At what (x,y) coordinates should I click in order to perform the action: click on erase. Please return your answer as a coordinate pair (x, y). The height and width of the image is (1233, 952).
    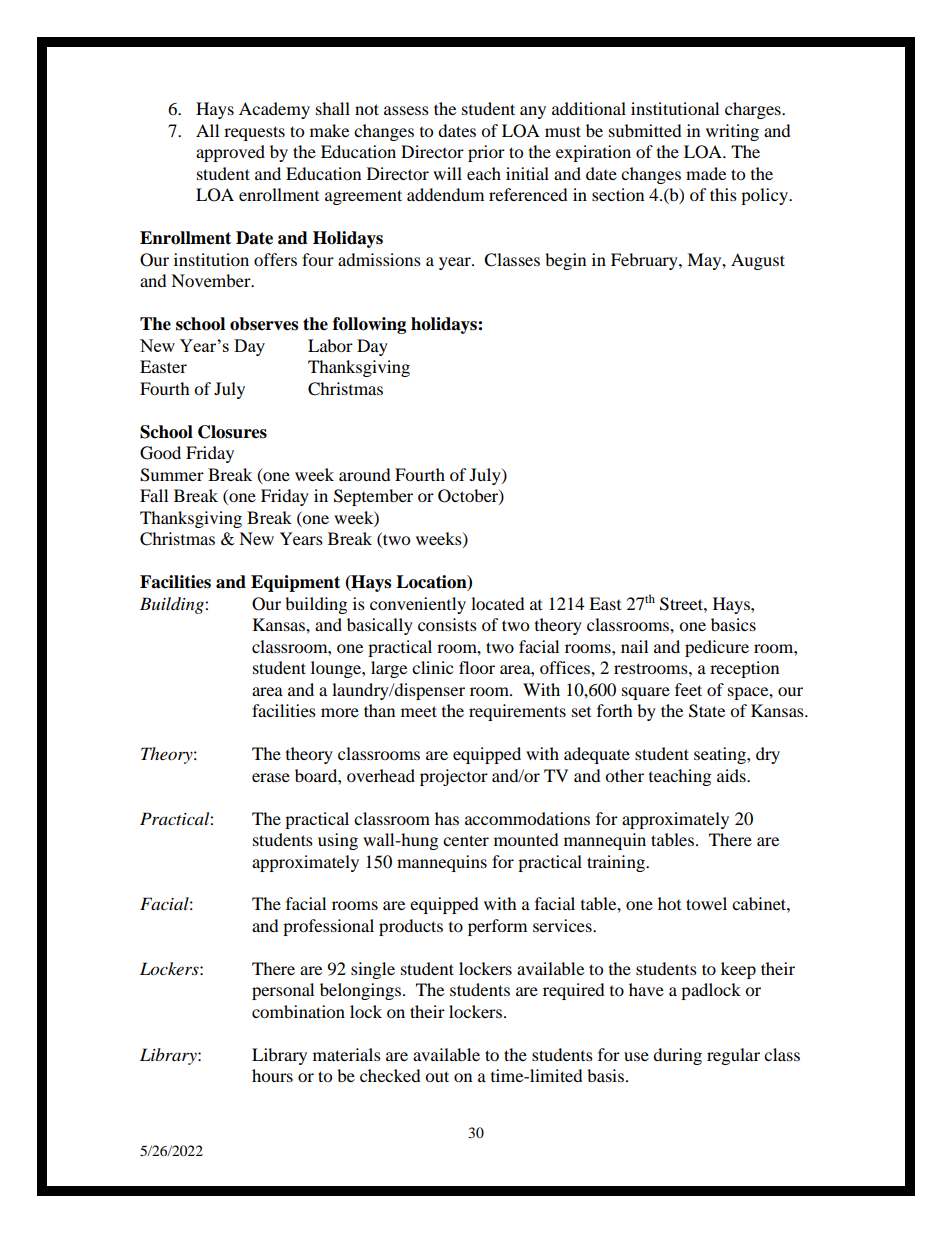
    Looking at the image, I should click on (271, 777).
